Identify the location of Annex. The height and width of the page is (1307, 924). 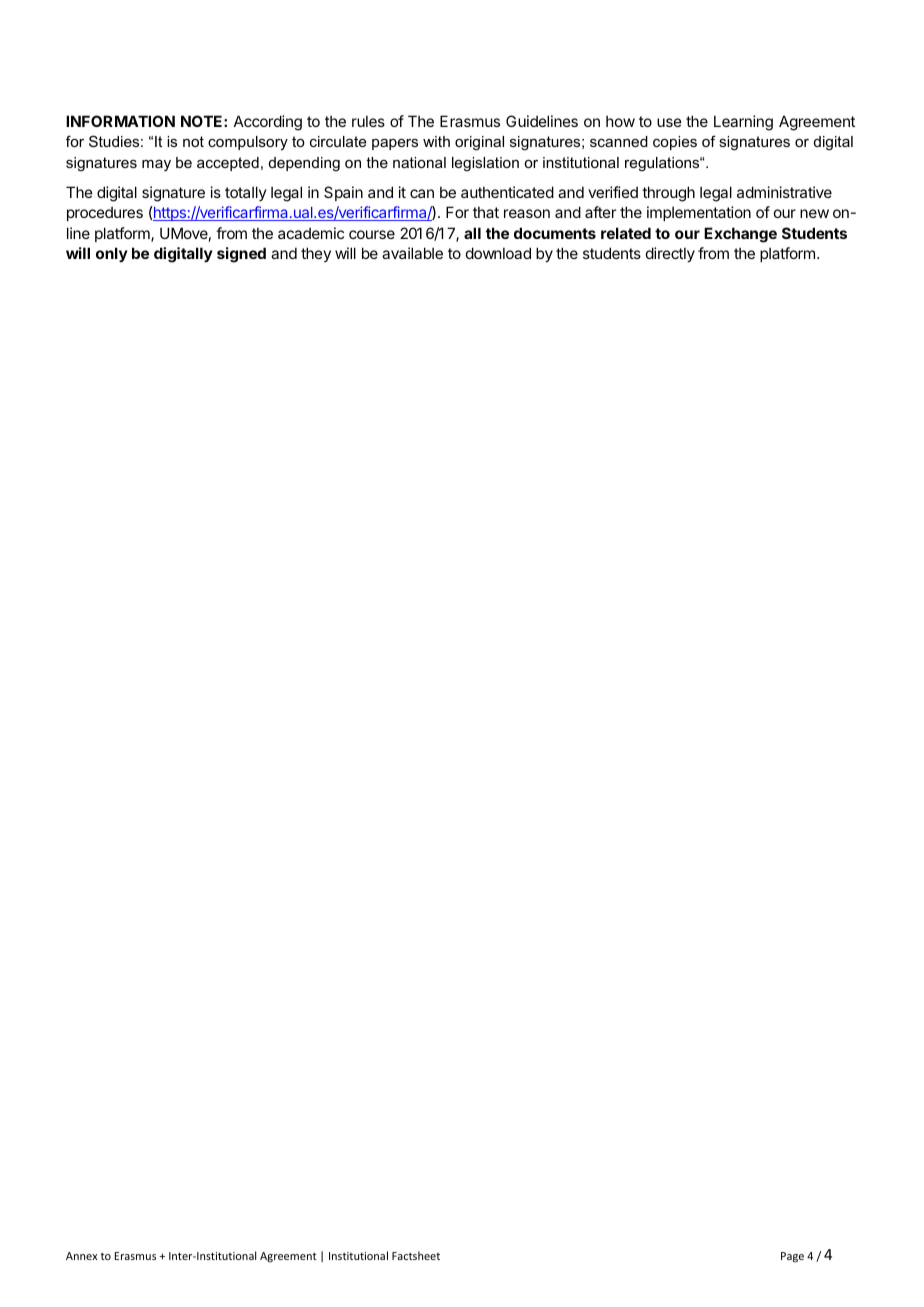
(81, 1256).
